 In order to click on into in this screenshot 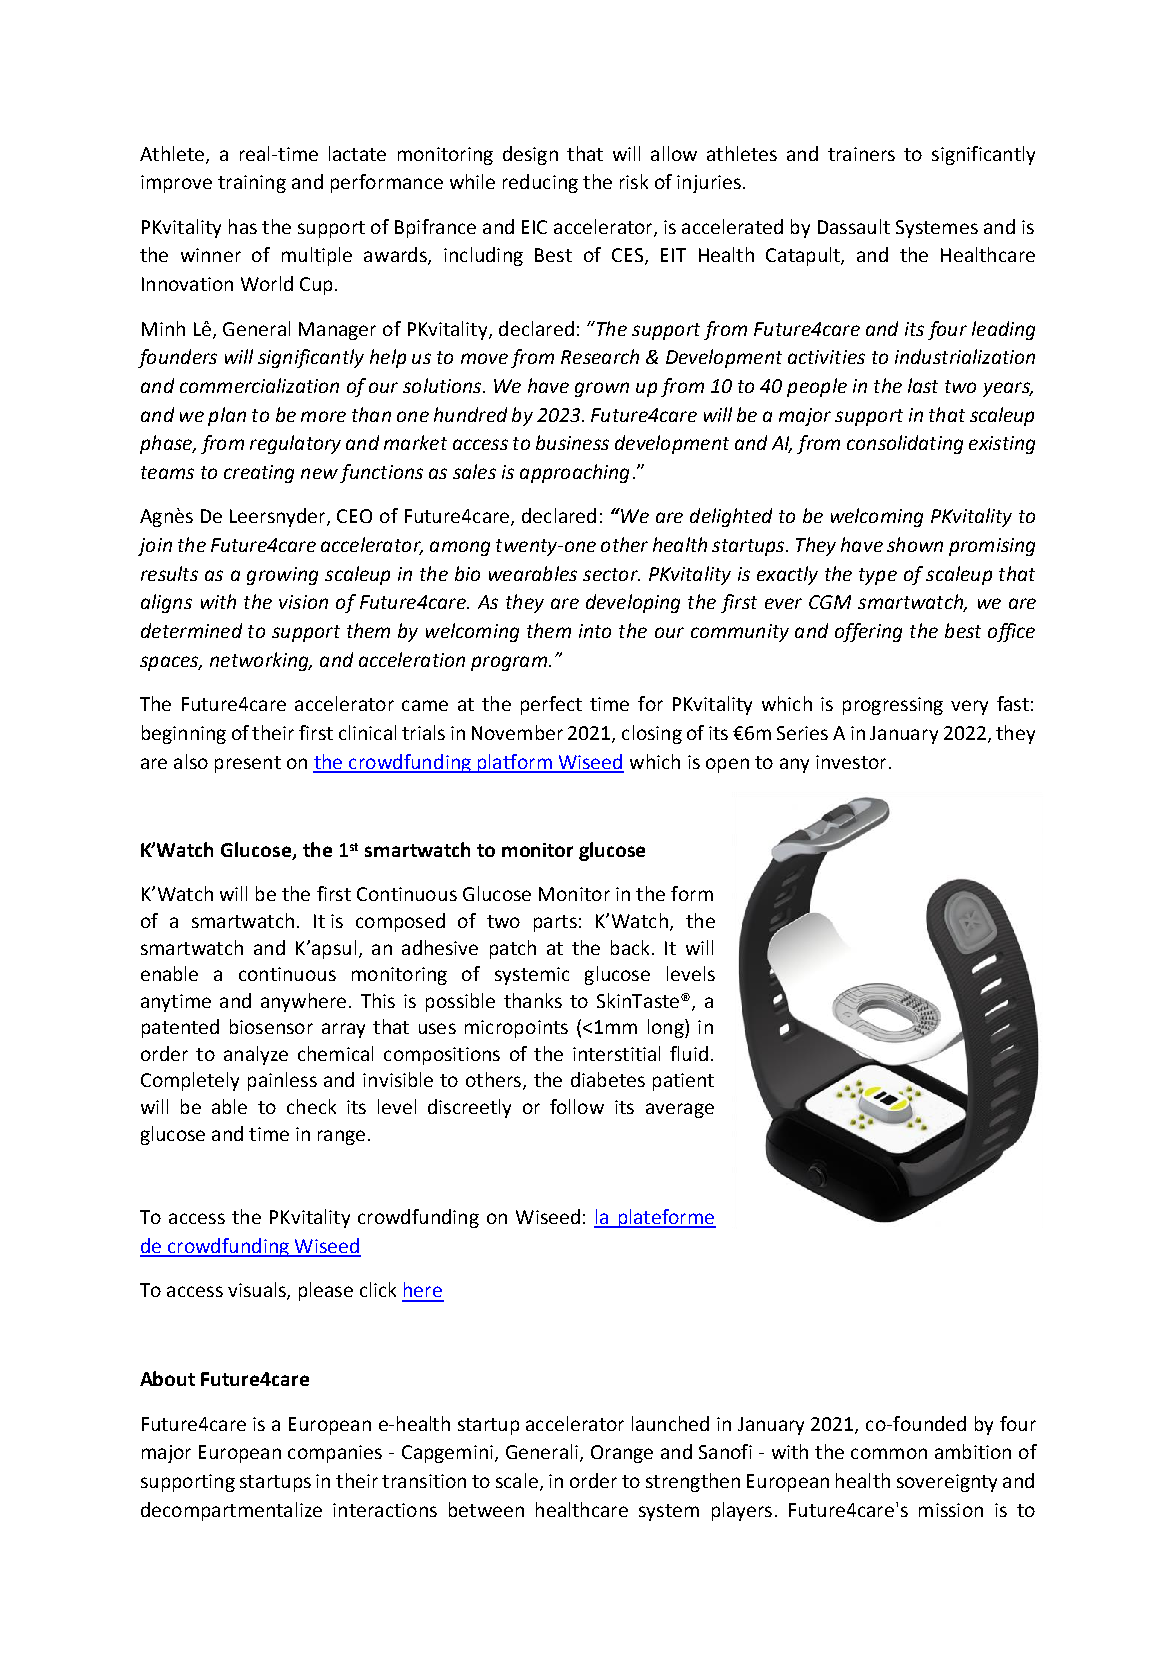, I will do `click(595, 631)`.
